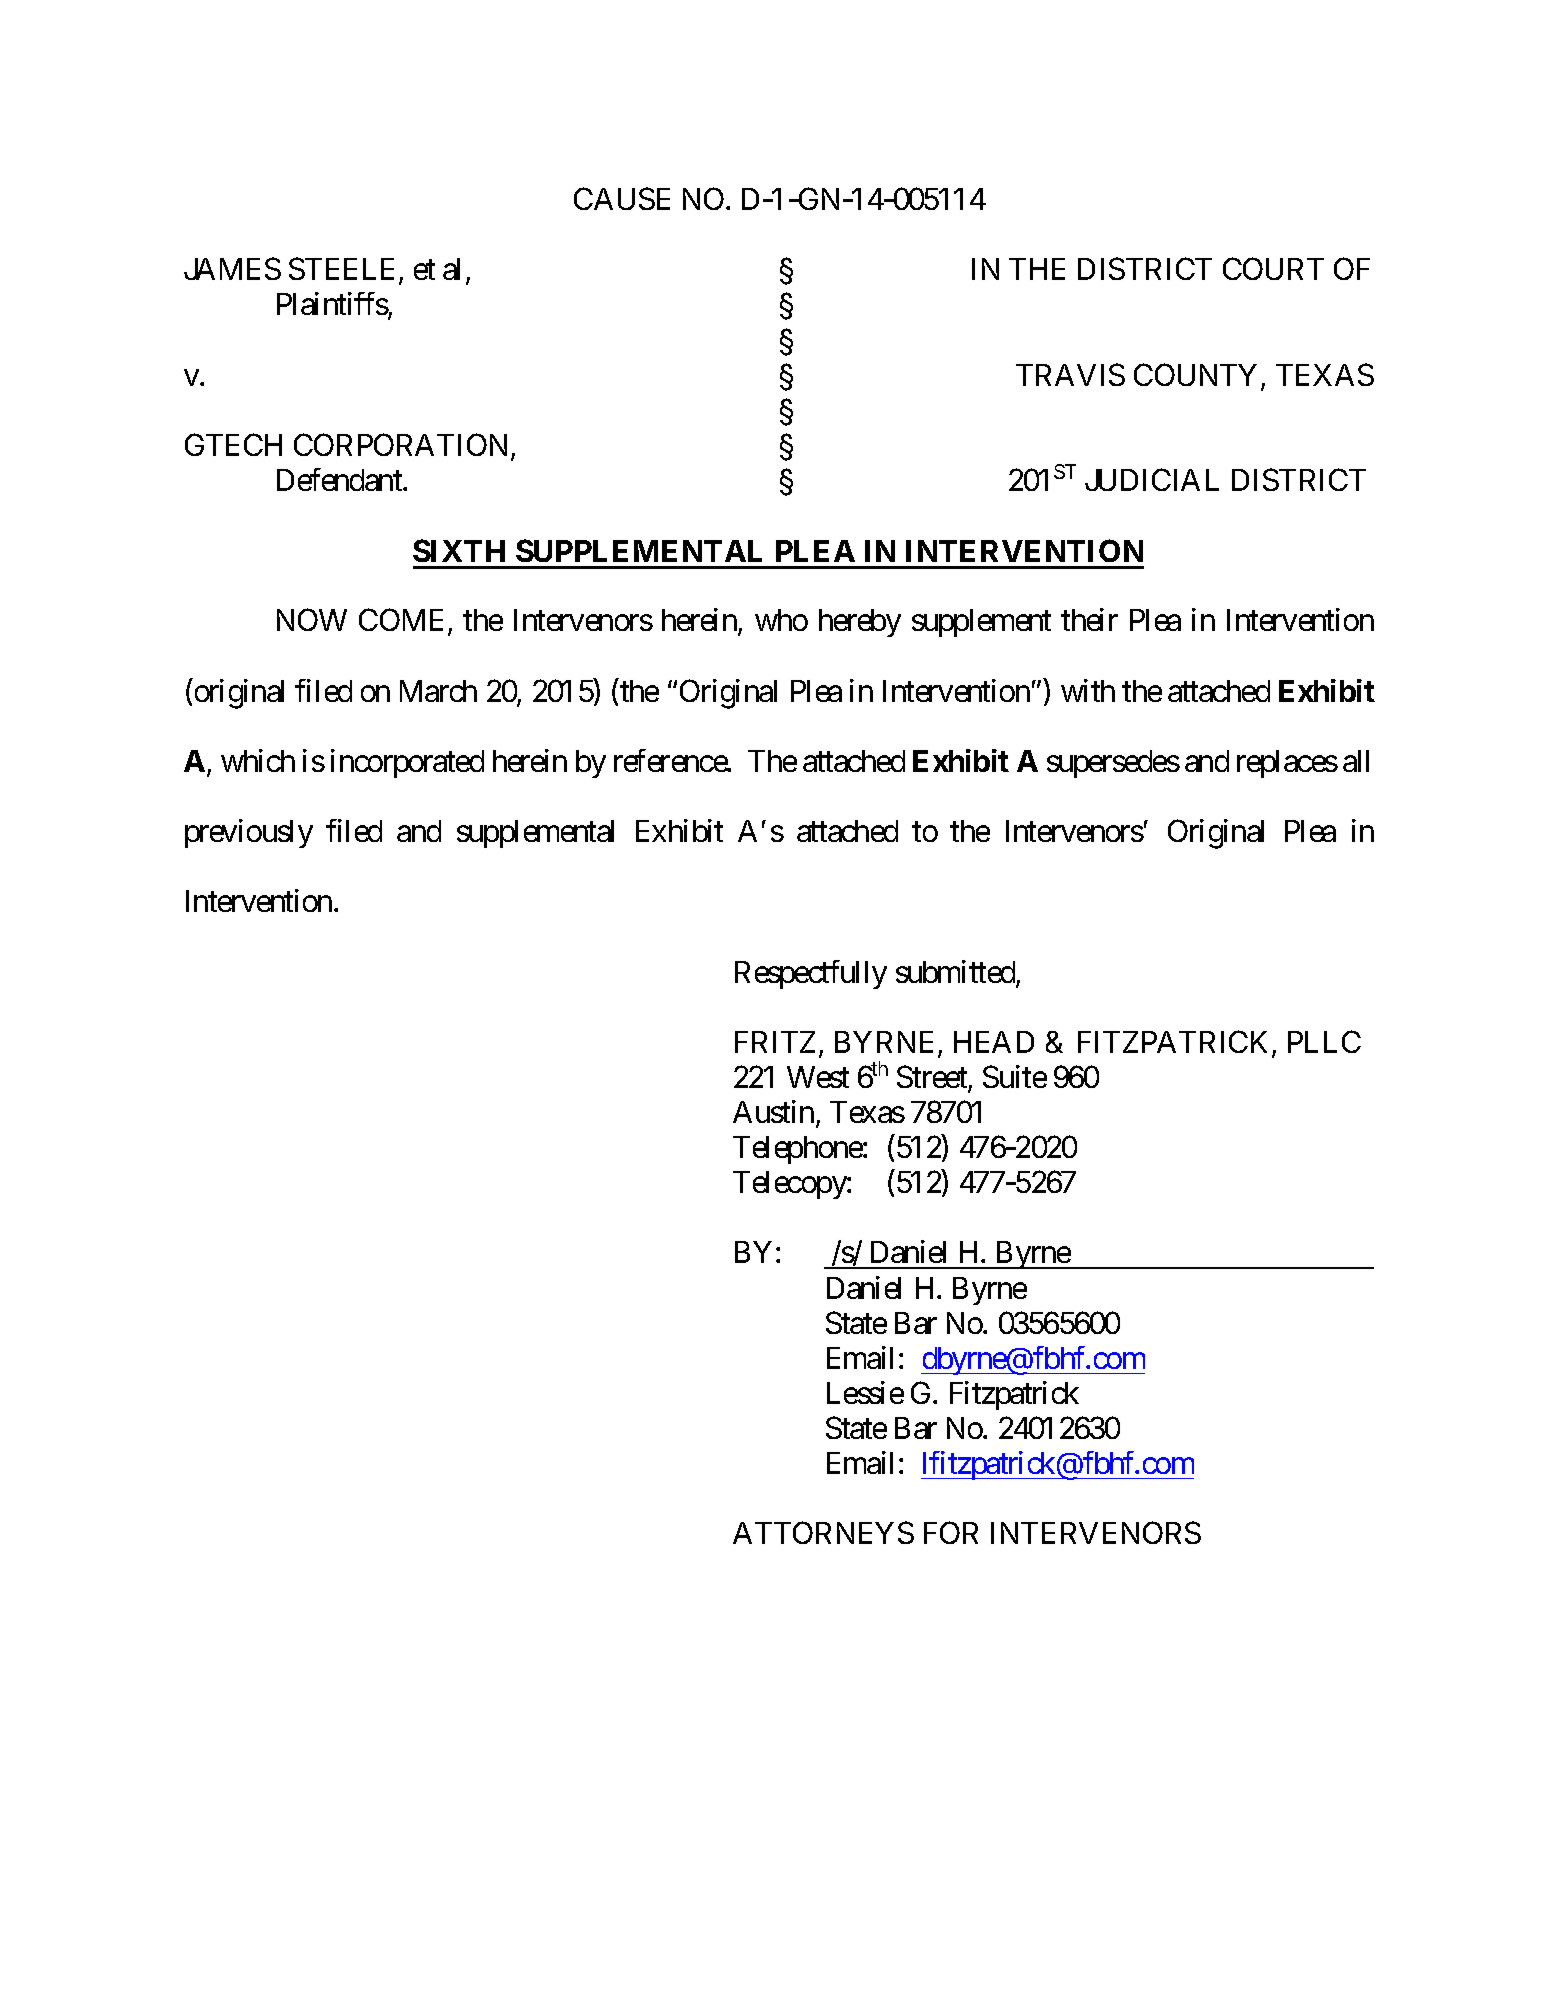 The width and height of the document is (1557, 2015). Describe the element at coordinates (622, 199) in the document. I see `CAUSE` at that location.
